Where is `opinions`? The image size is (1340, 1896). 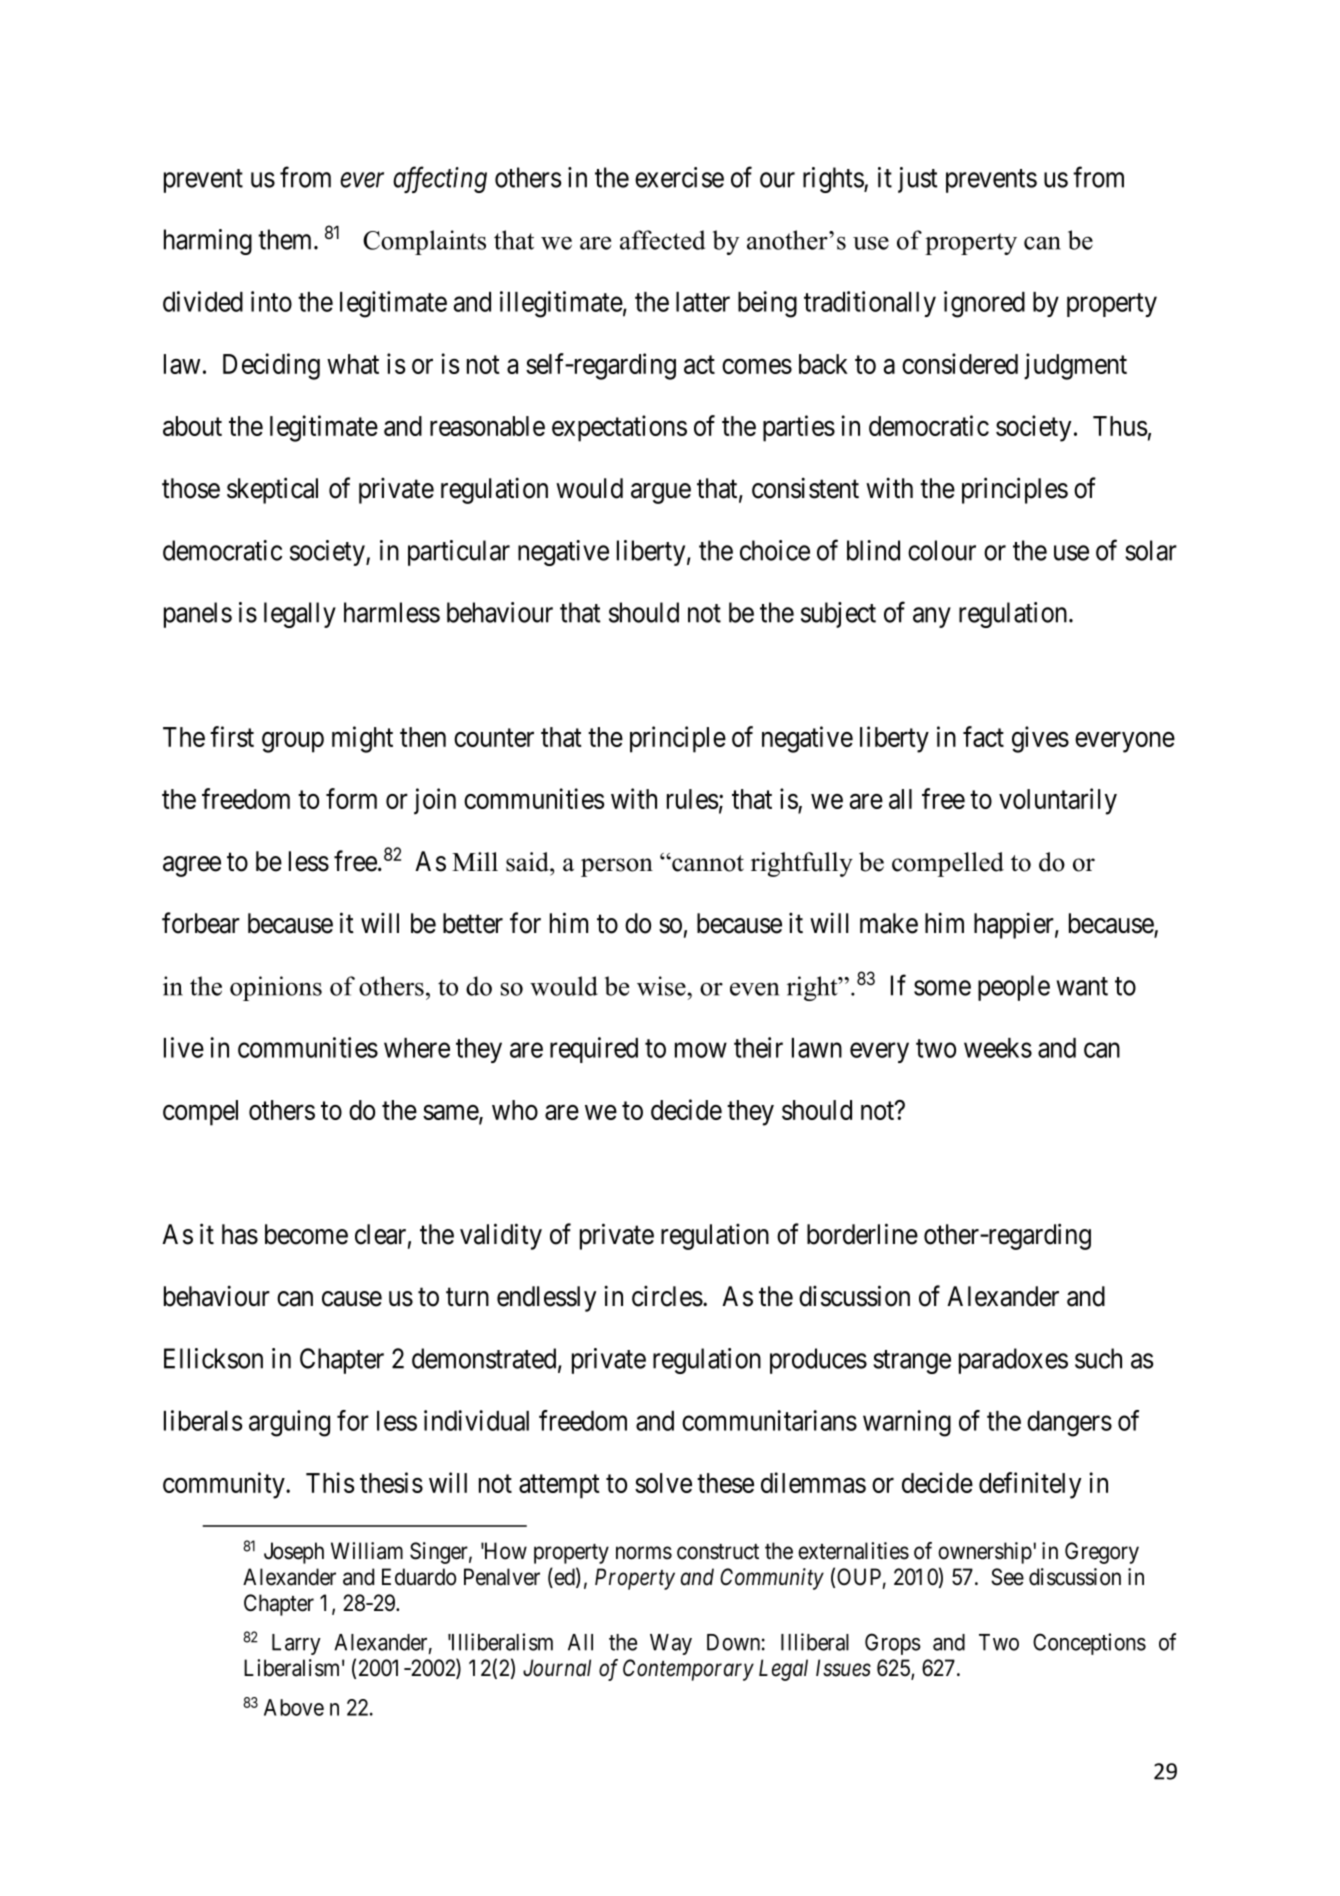
opinions is located at coordinates (276, 988).
